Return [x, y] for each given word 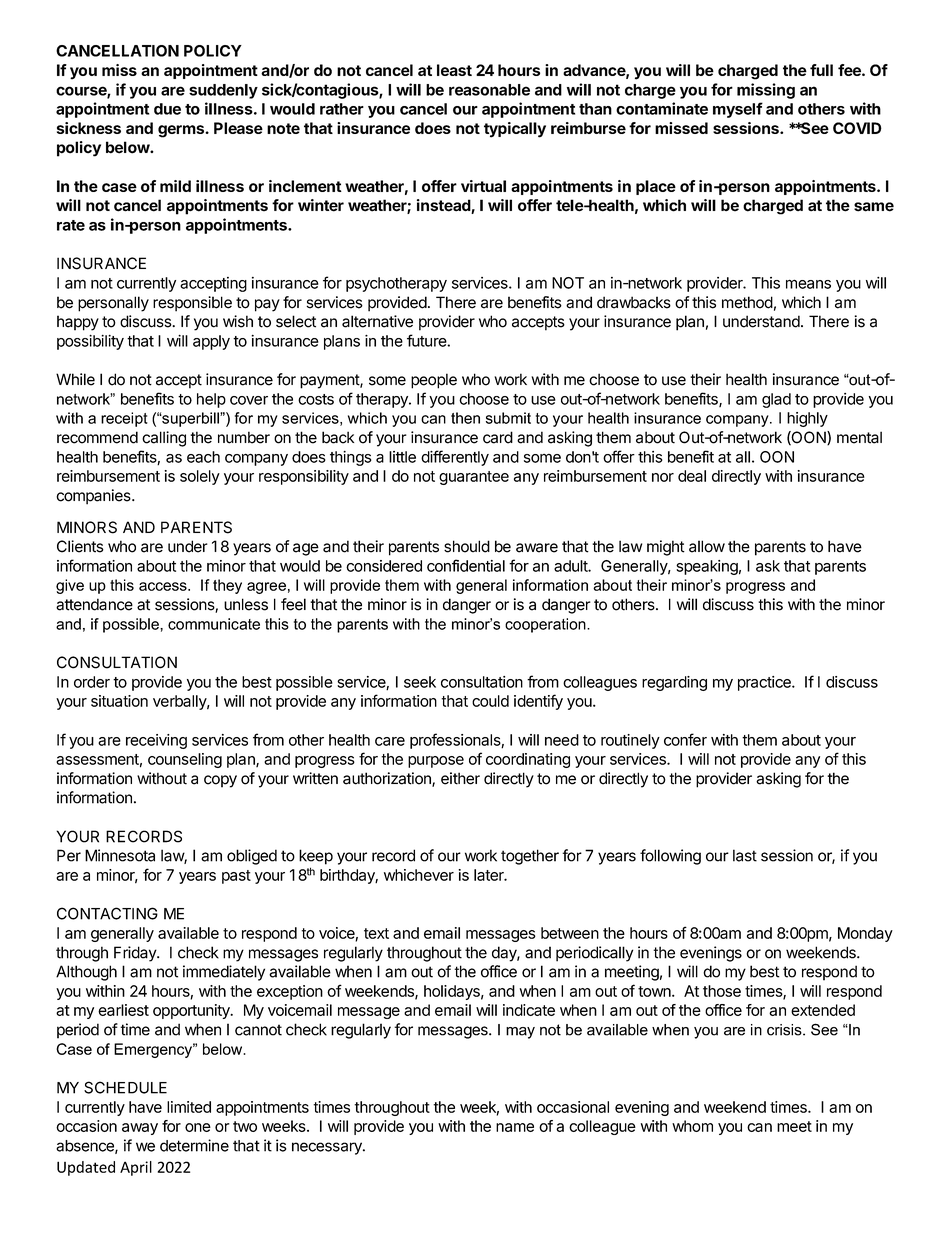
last [745, 855]
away [140, 1129]
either [460, 778]
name [515, 1127]
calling [164, 439]
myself [738, 110]
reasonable [489, 90]
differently [455, 458]
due [167, 109]
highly [807, 419]
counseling [185, 760]
